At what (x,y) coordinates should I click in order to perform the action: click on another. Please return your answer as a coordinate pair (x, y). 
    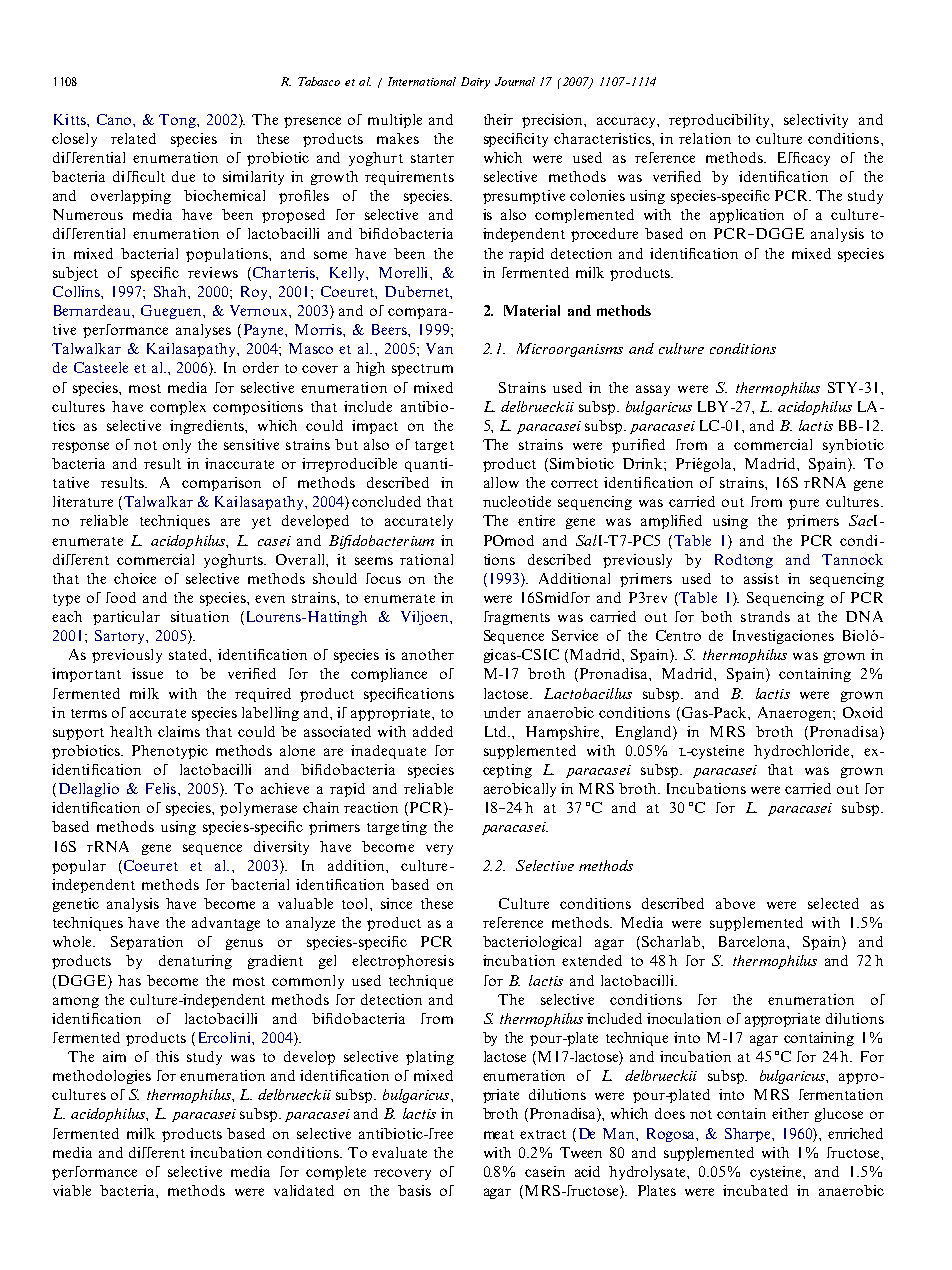
    Looking at the image, I should click on (428, 654).
